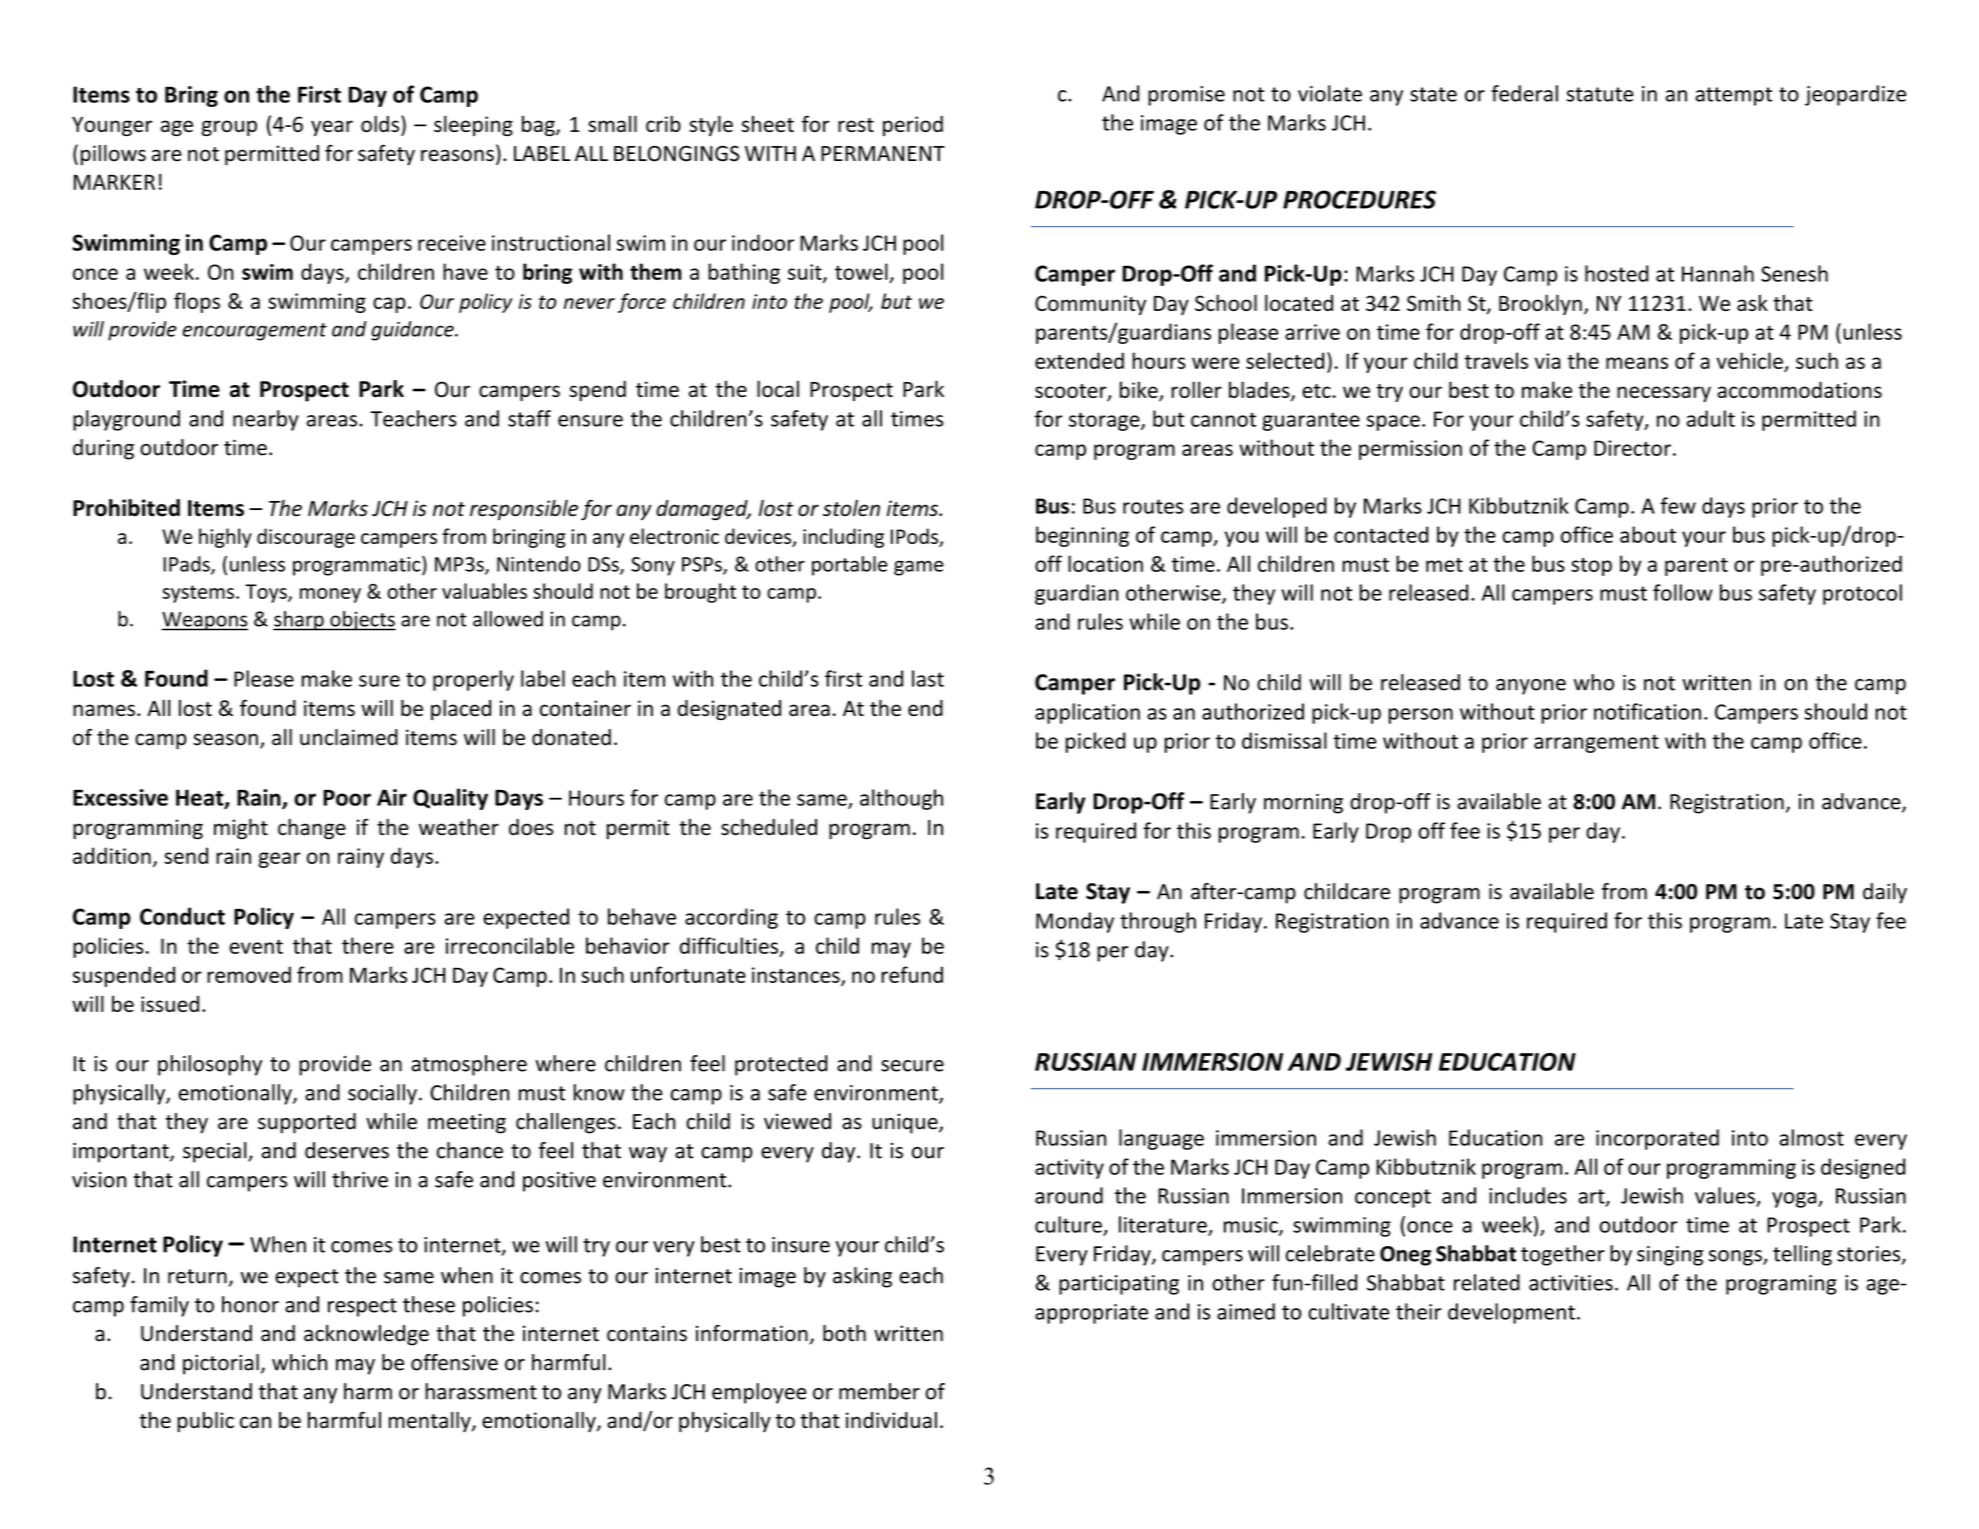 This screenshot has width=1979, height=1529. What do you see at coordinates (1648, 534) in the screenshot?
I see `about` at bounding box center [1648, 534].
